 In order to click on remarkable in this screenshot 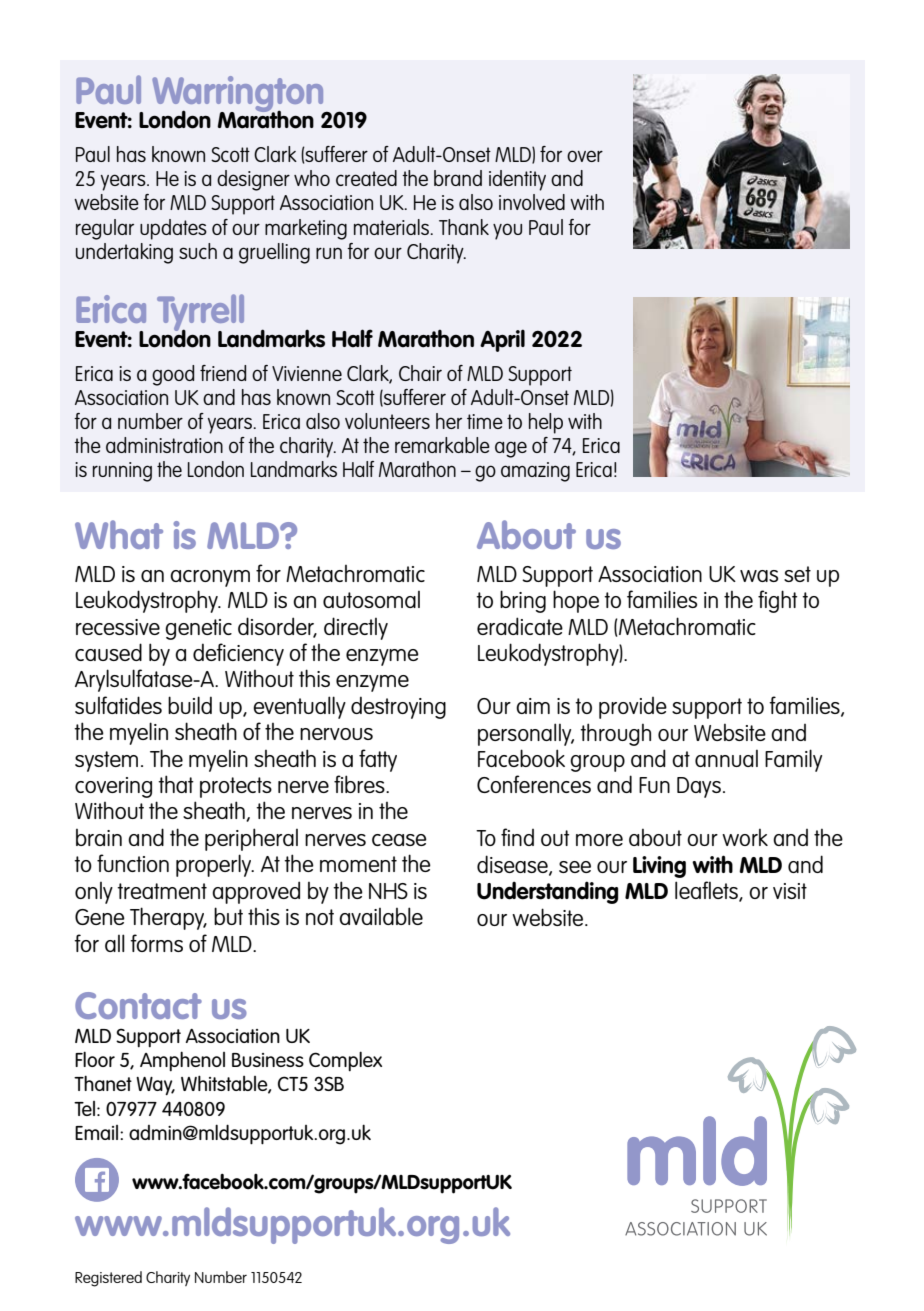, I will do `click(442, 445)`.
